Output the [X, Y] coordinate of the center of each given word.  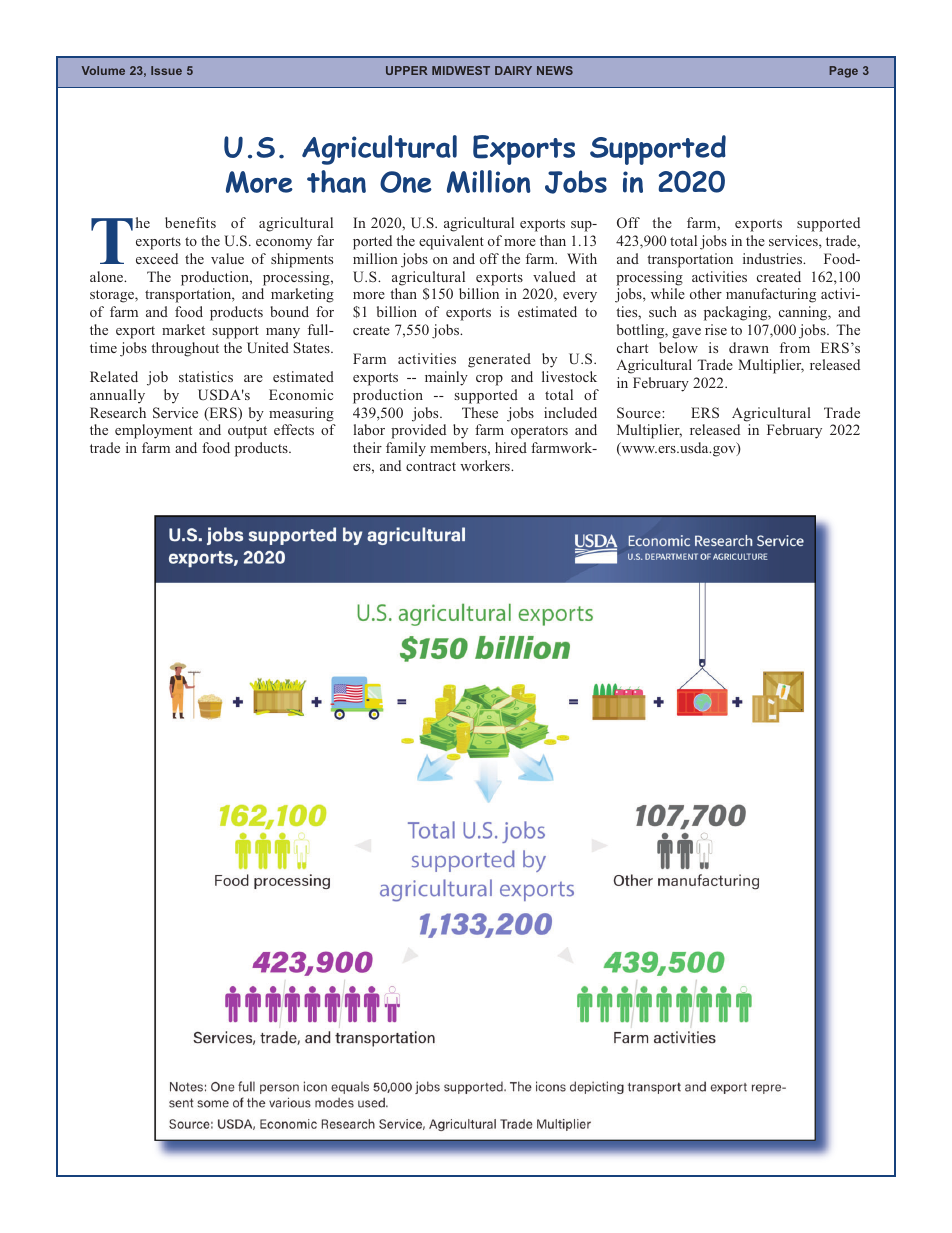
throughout [185, 349]
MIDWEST [461, 70]
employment [153, 431]
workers [486, 465]
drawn [749, 347]
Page [843, 72]
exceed [157, 258]
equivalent [451, 242]
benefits [190, 222]
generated [499, 360]
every [580, 297]
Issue [166, 70]
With [582, 258]
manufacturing [771, 295]
